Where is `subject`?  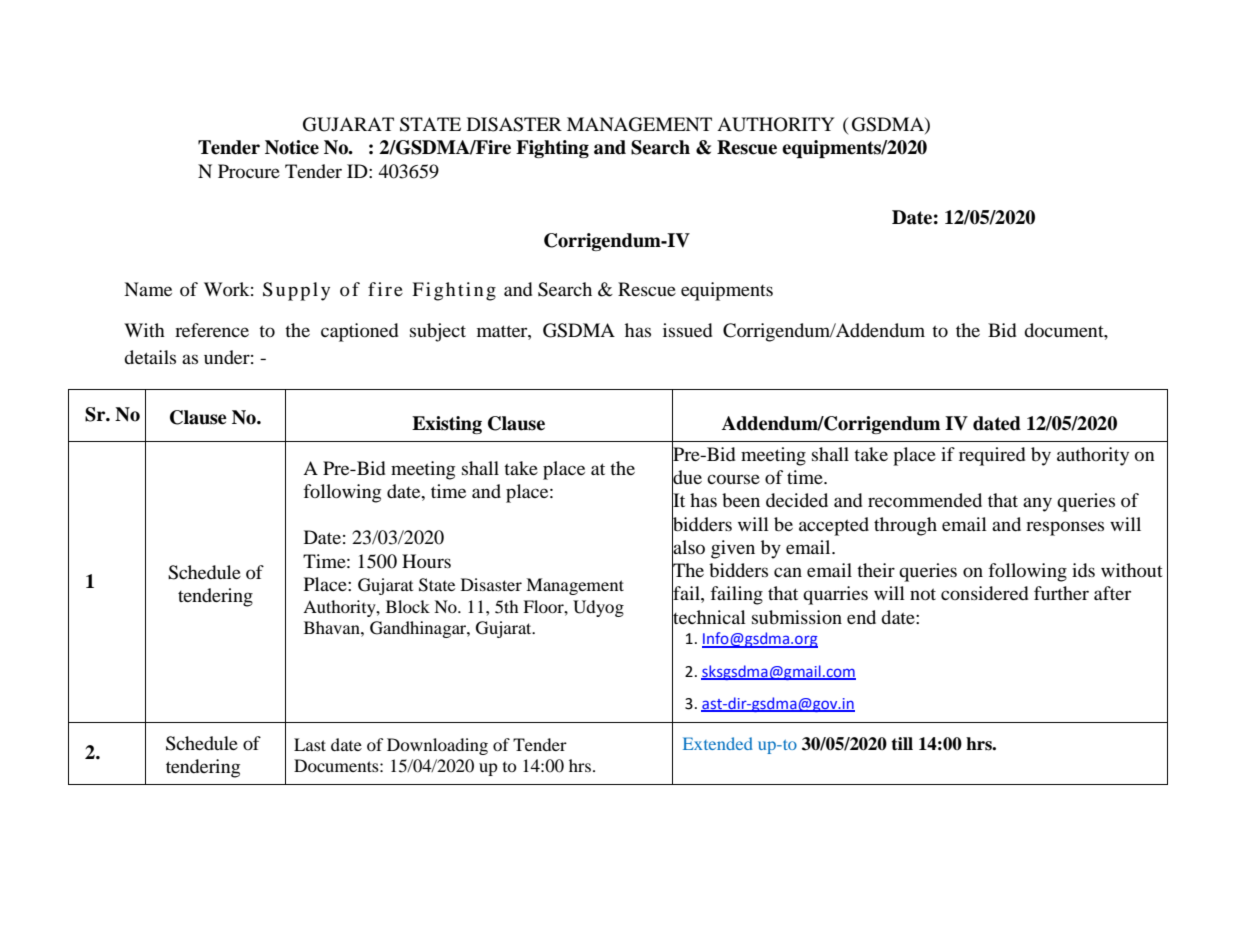
subject is located at coordinates (438, 332).
